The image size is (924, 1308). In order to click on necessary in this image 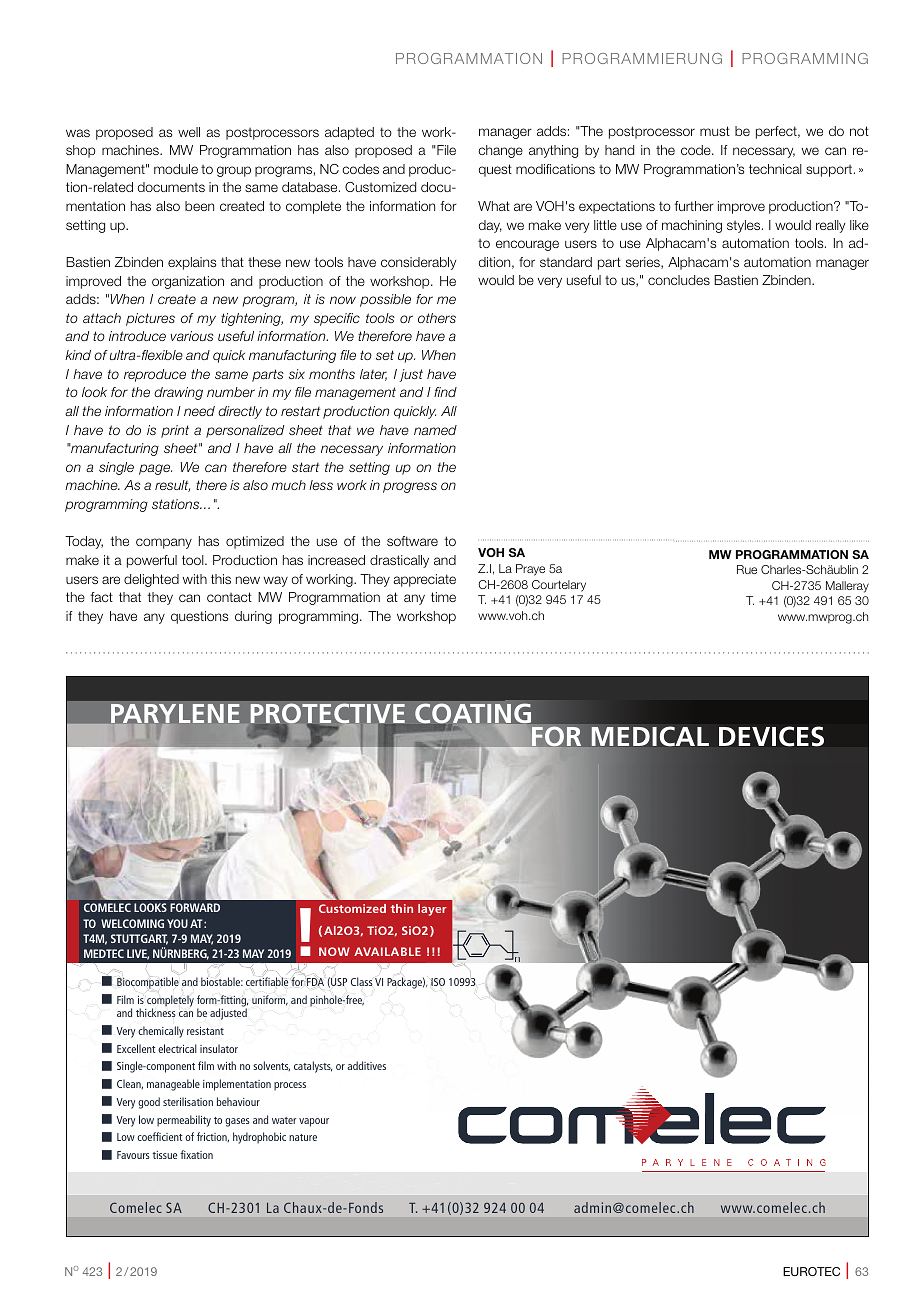, I will do `click(764, 152)`.
